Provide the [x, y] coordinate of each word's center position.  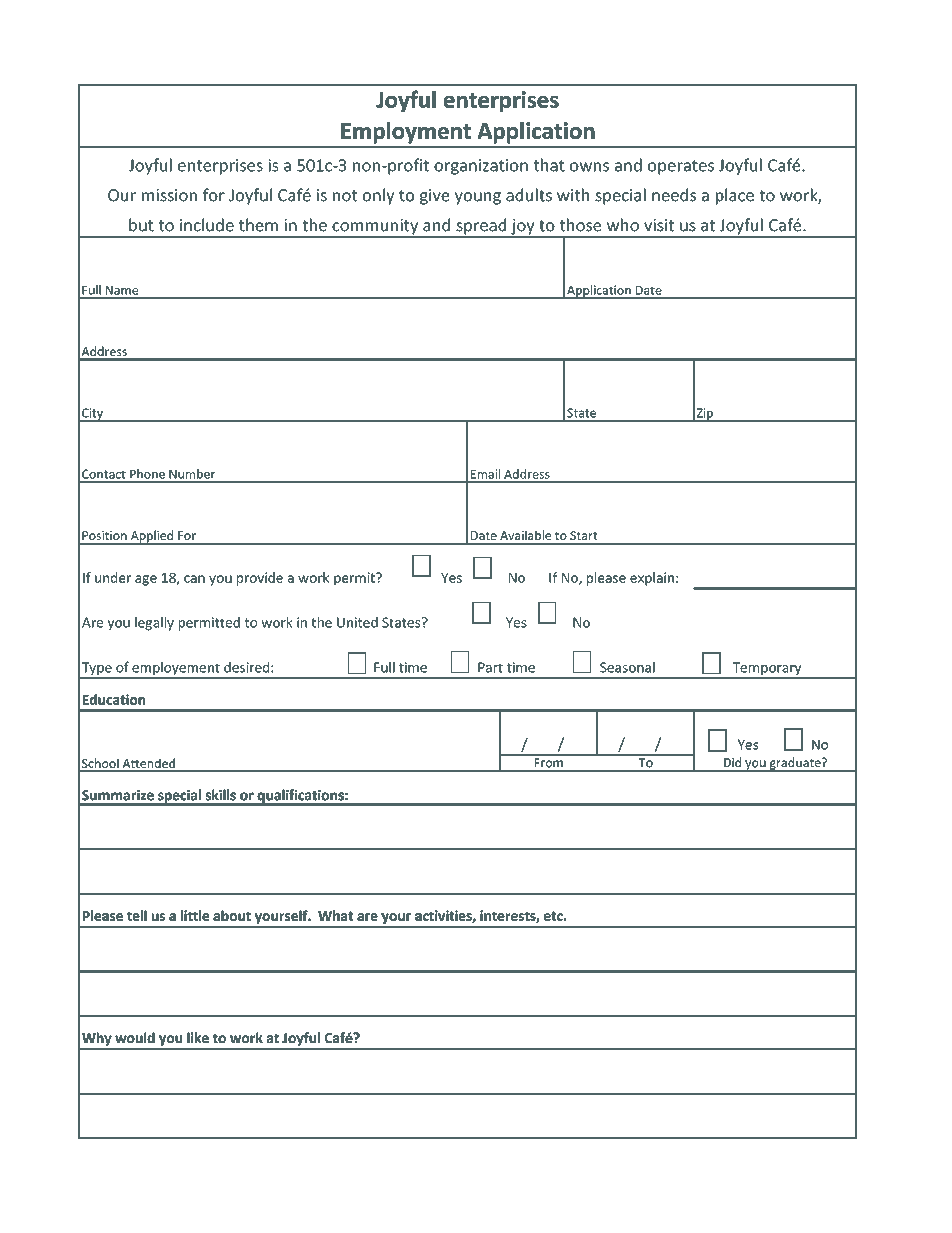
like [198, 1037]
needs [674, 195]
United [357, 622]
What [335, 915]
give [435, 197]
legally [154, 624]
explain [652, 579]
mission [169, 195]
